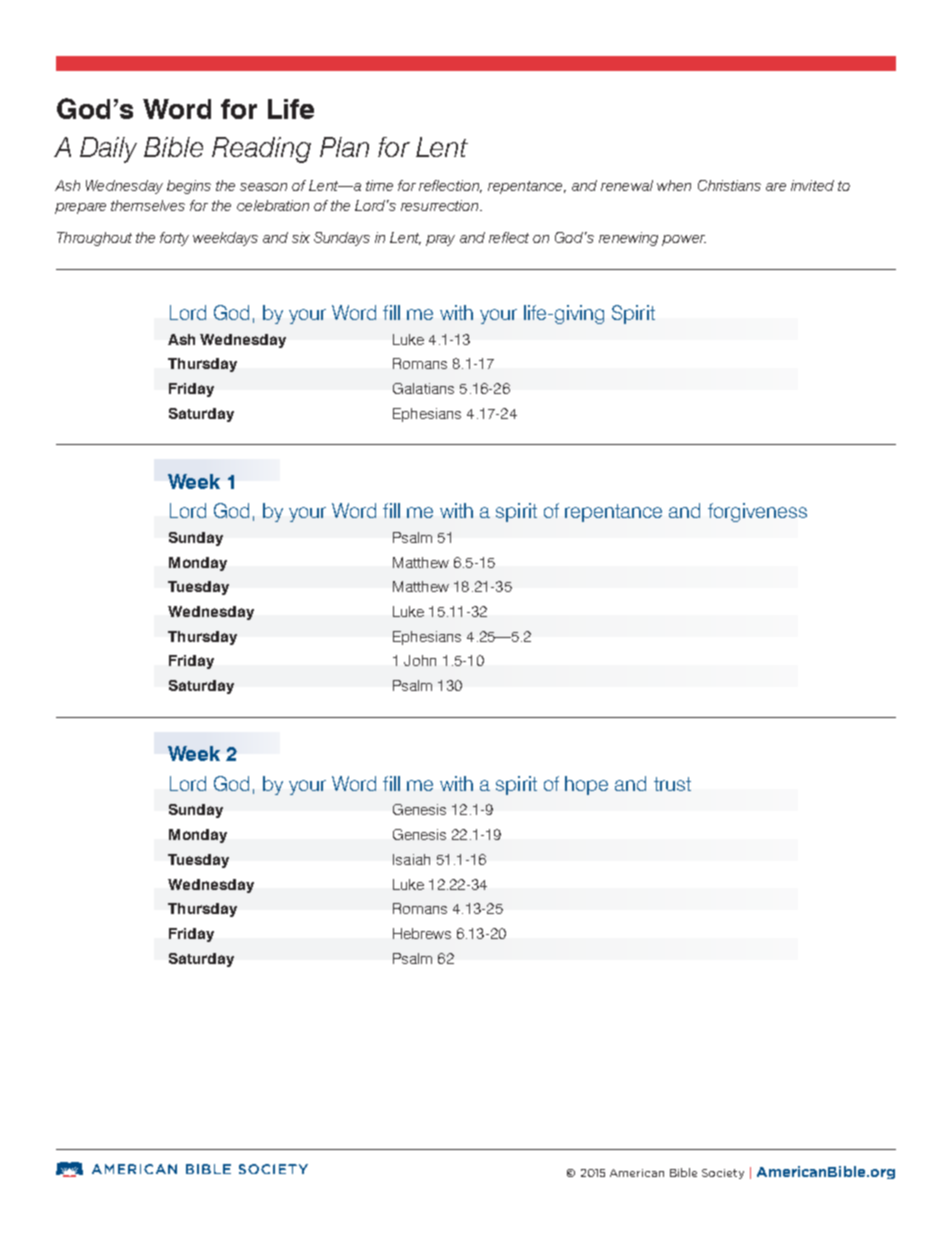  I want to click on forgiveness, so click(757, 512).
